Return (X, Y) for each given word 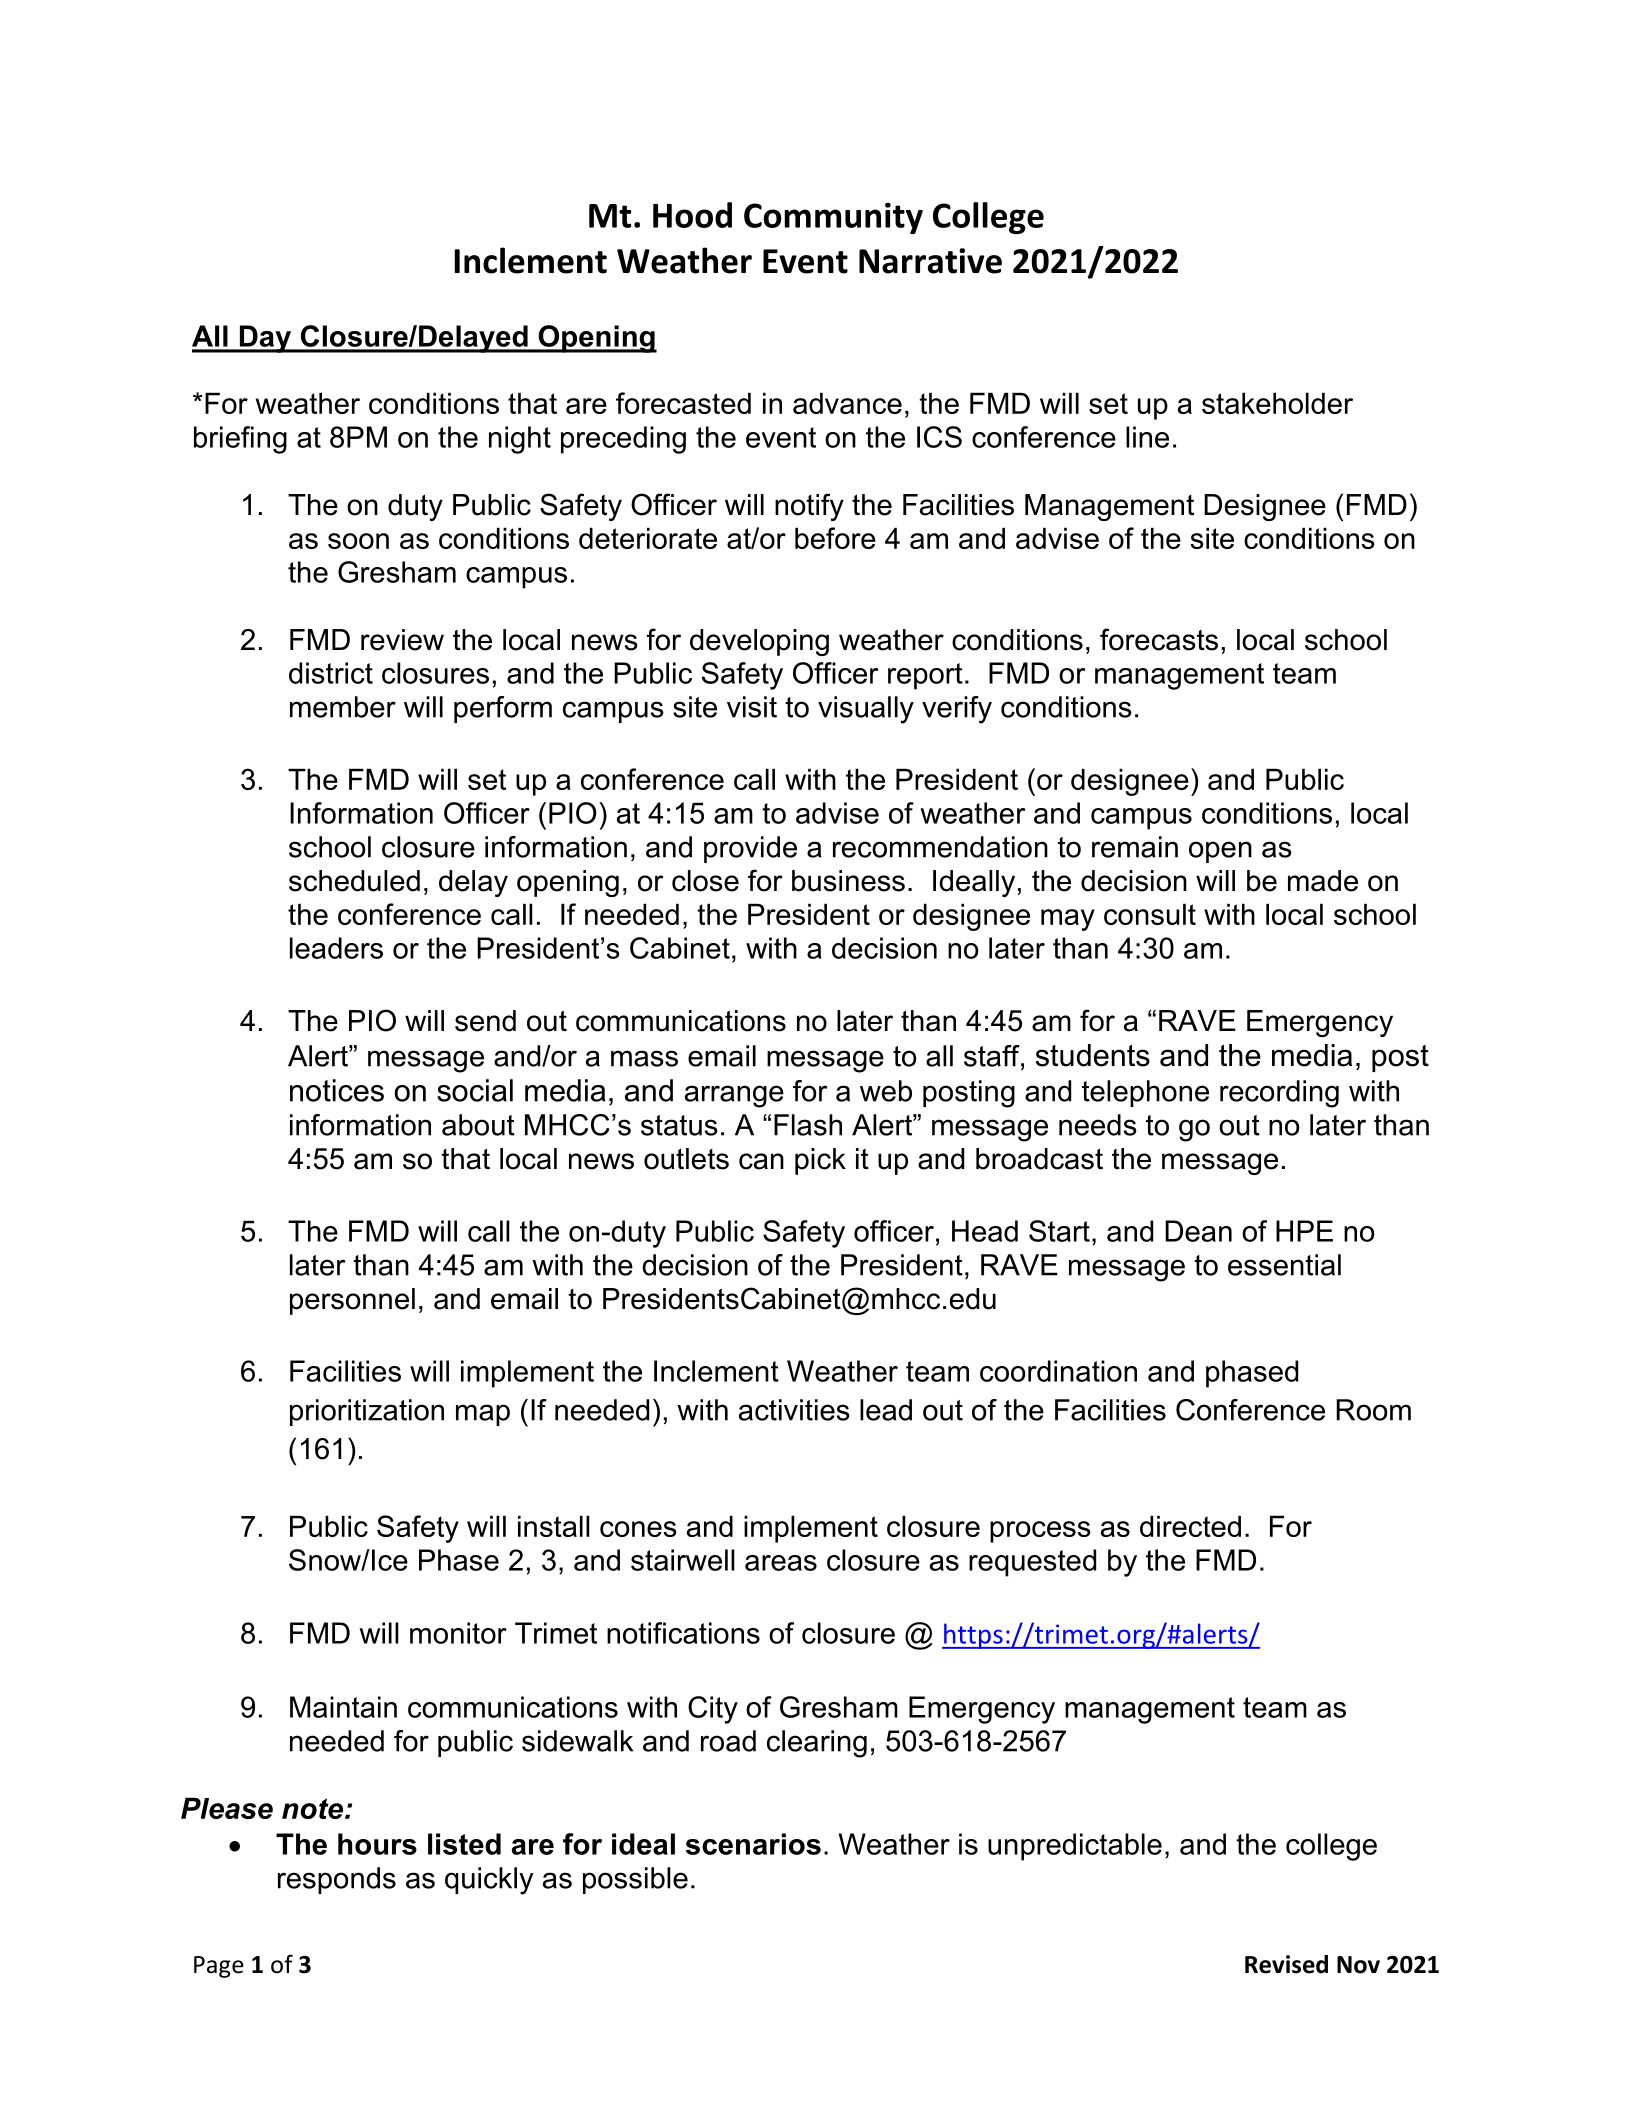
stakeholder (1277, 403)
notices (337, 1090)
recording (1279, 1094)
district (331, 673)
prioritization (367, 1412)
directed (1190, 1526)
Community (833, 218)
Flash (808, 1125)
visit (752, 707)
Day (265, 339)
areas (781, 1563)
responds (337, 1880)
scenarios (753, 1844)
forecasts (1159, 639)
